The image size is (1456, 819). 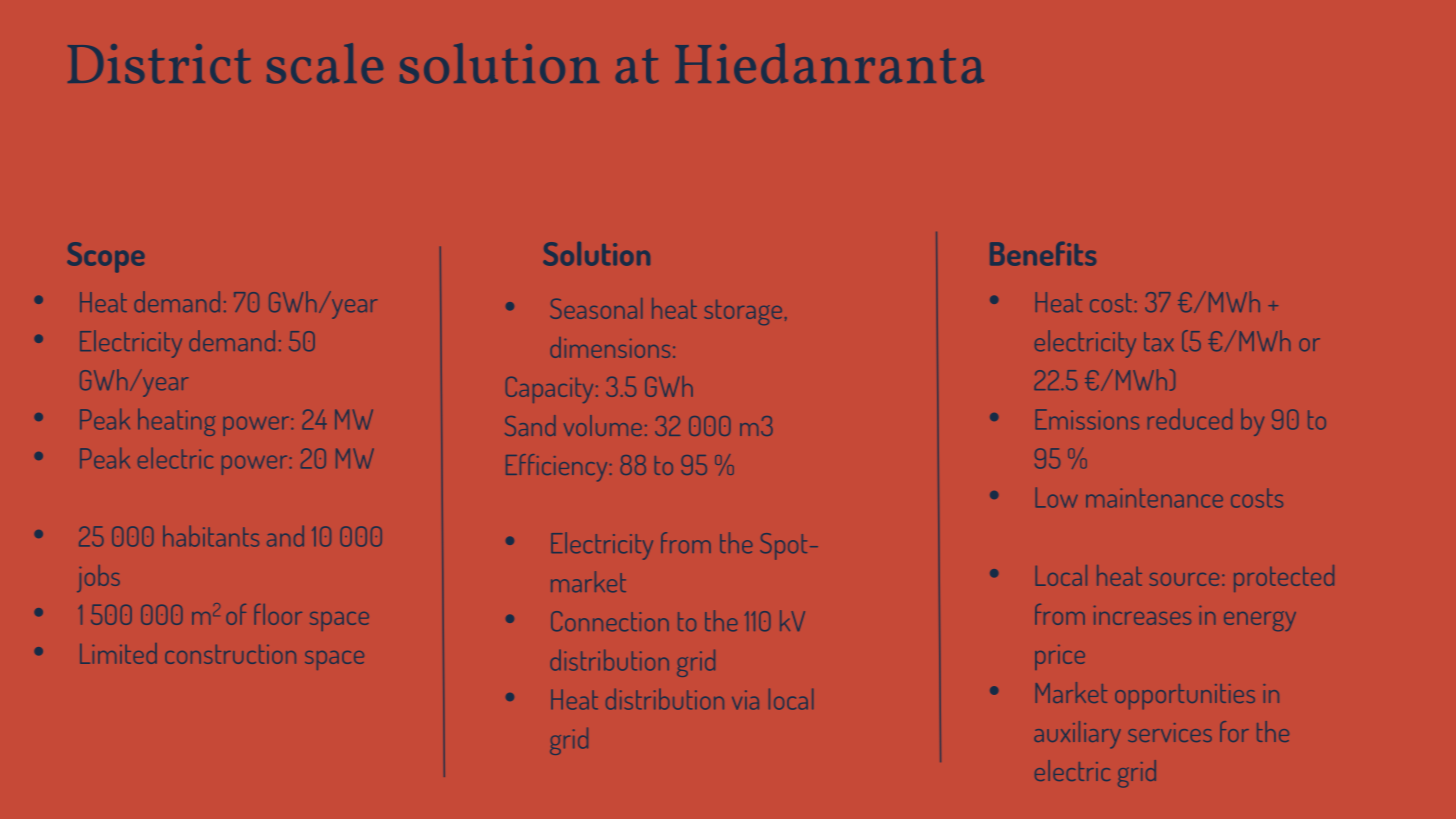 I want to click on tax, so click(x=1158, y=341).
